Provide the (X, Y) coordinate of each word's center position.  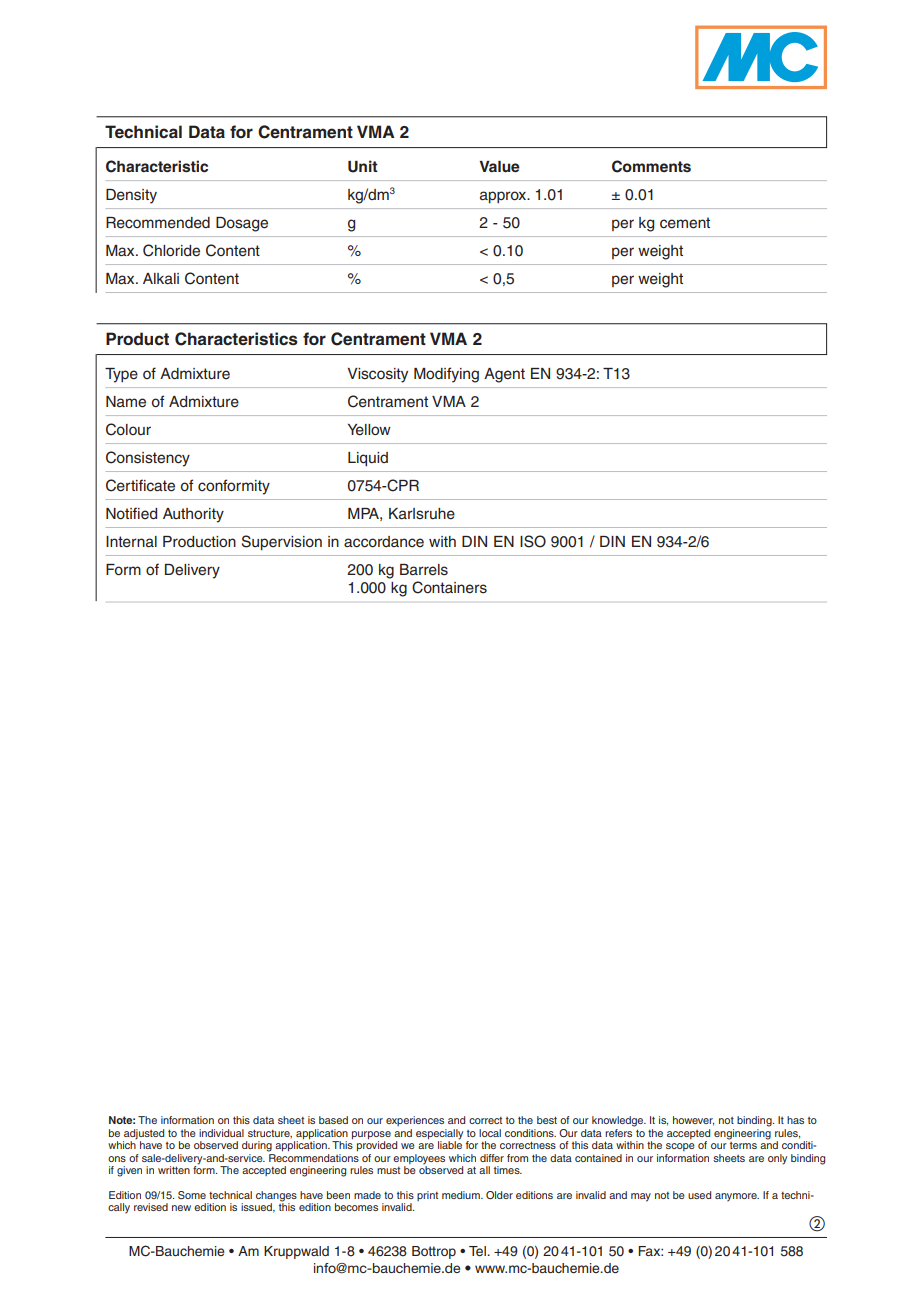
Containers (449, 587)
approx (504, 197)
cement (685, 223)
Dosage (242, 224)
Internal (131, 542)
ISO (533, 541)
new (181, 1208)
